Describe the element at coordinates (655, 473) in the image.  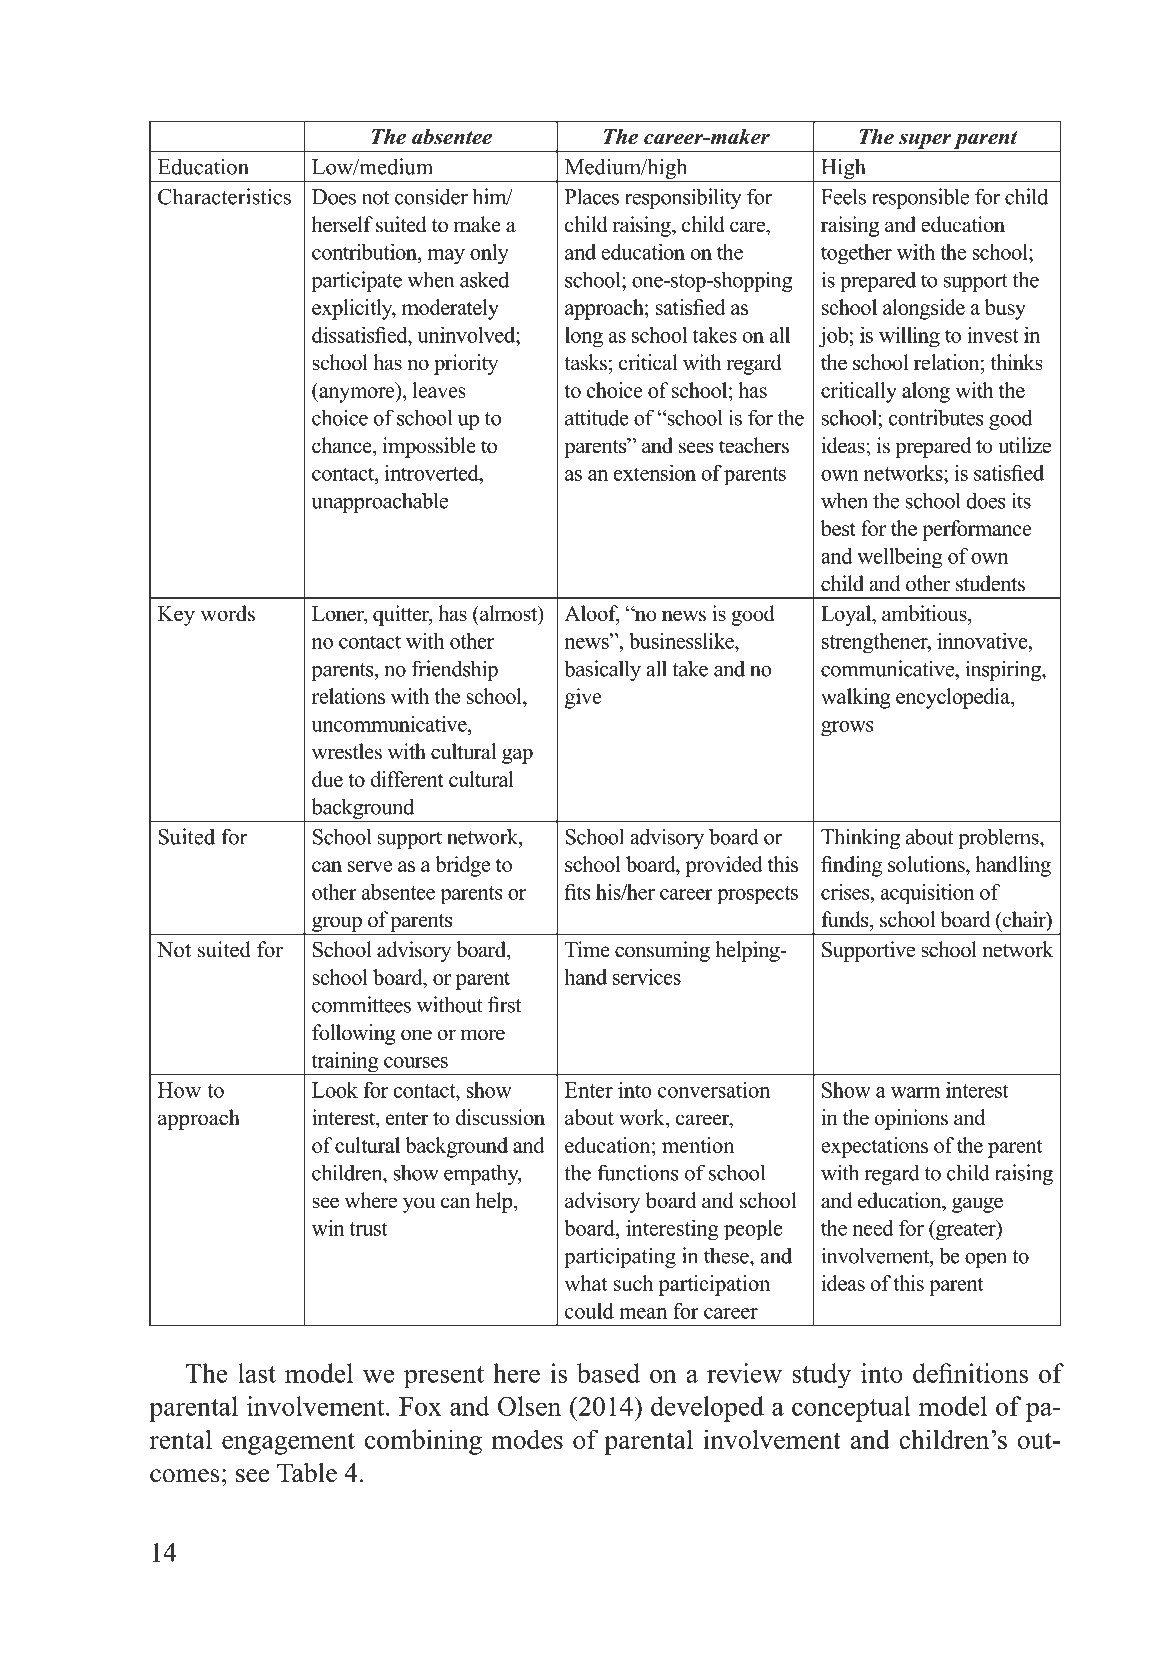
I see `extension` at that location.
